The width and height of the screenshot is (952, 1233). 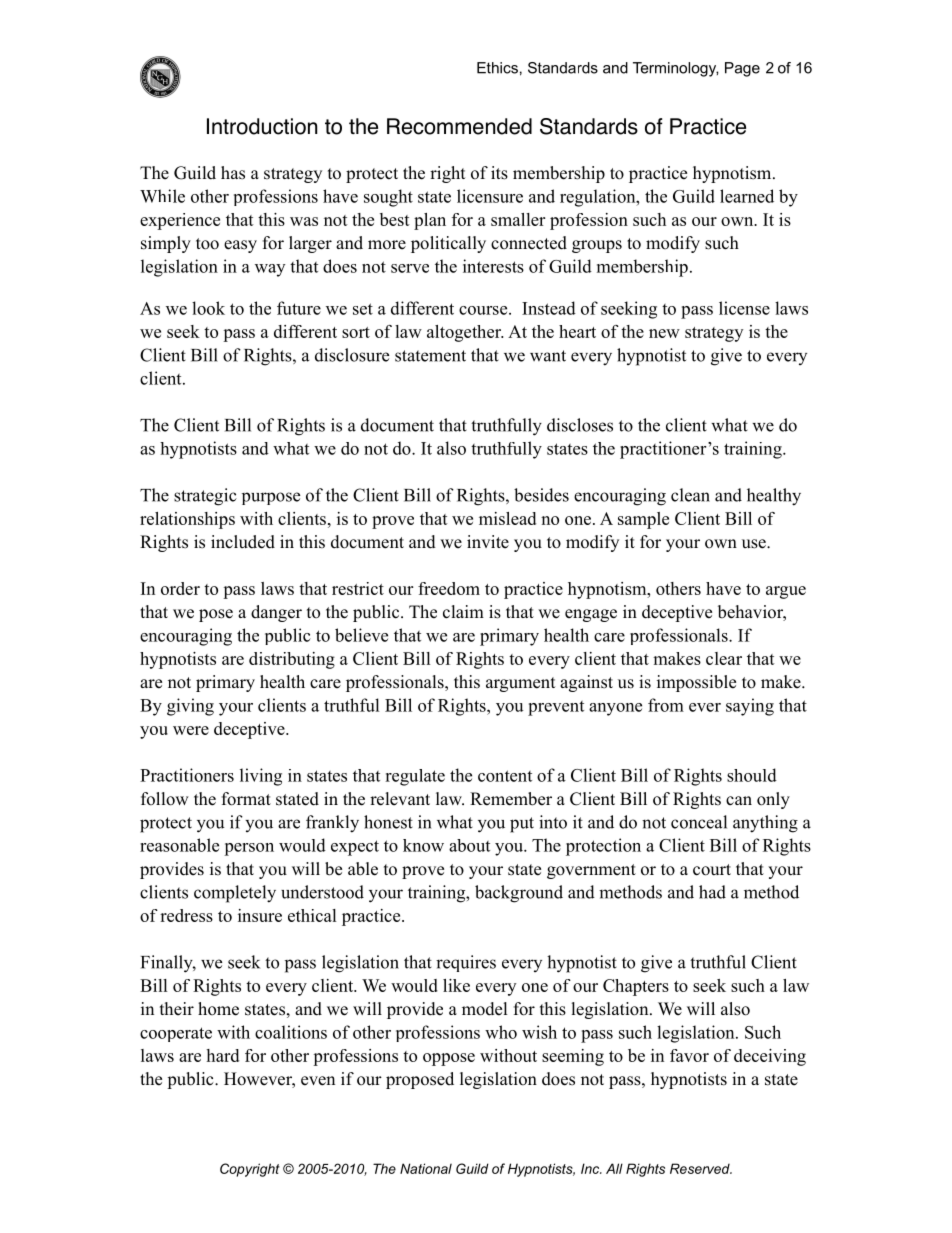 I want to click on strategic, so click(x=205, y=497).
